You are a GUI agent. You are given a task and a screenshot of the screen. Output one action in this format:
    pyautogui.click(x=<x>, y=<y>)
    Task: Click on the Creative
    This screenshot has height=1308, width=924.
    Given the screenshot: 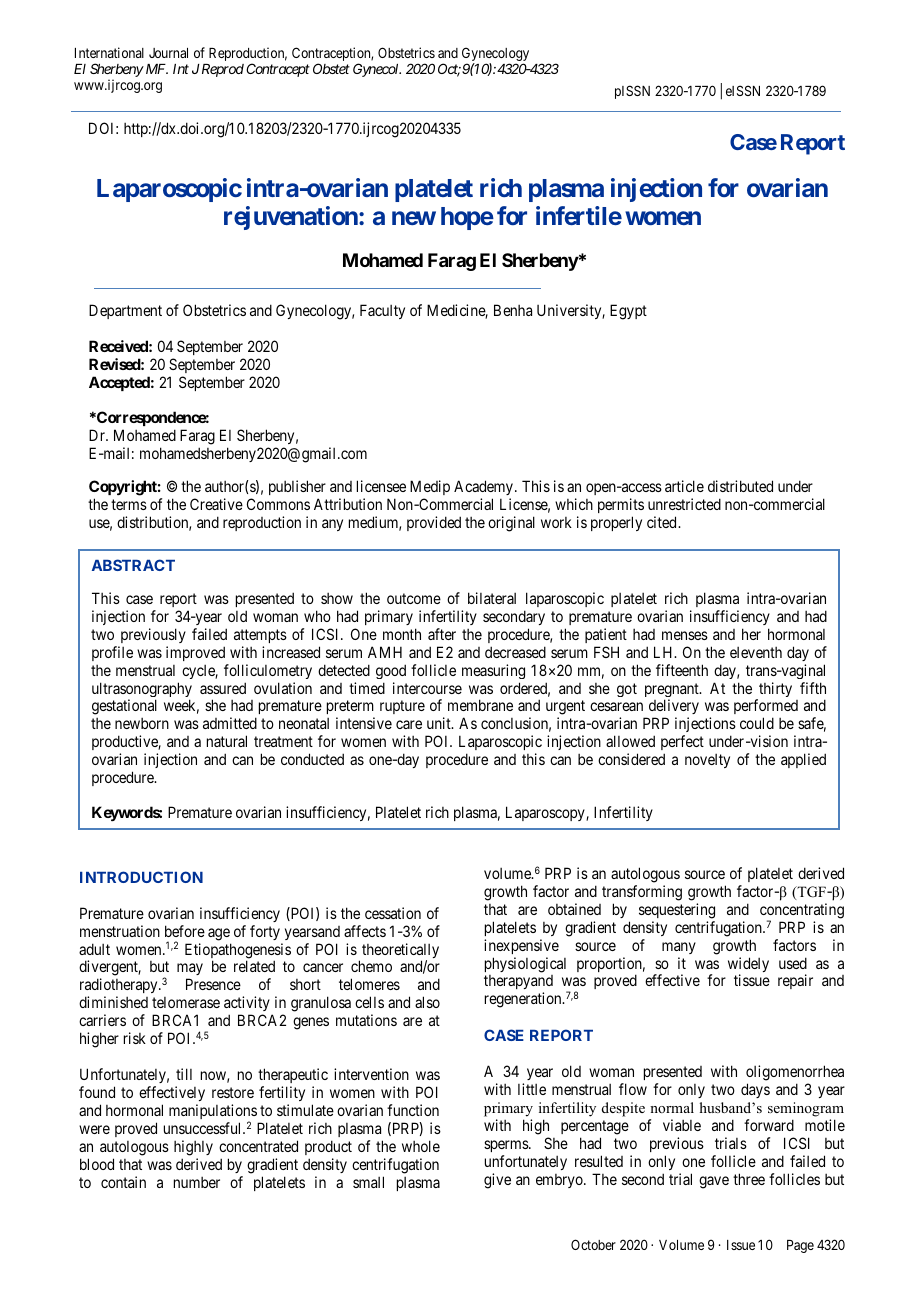 What is the action you would take?
    pyautogui.click(x=216, y=504)
